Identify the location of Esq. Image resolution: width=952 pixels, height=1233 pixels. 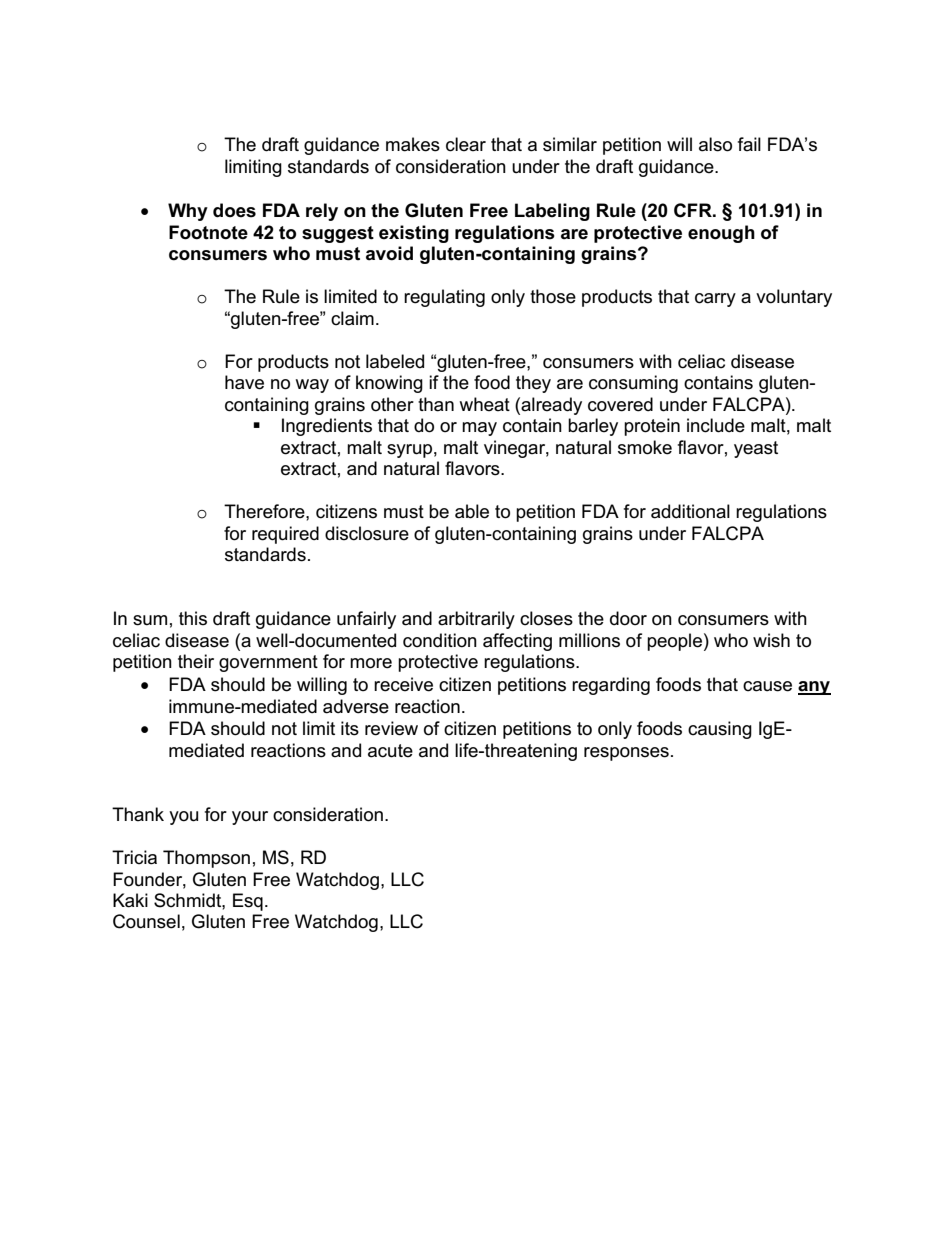
(248, 902).
